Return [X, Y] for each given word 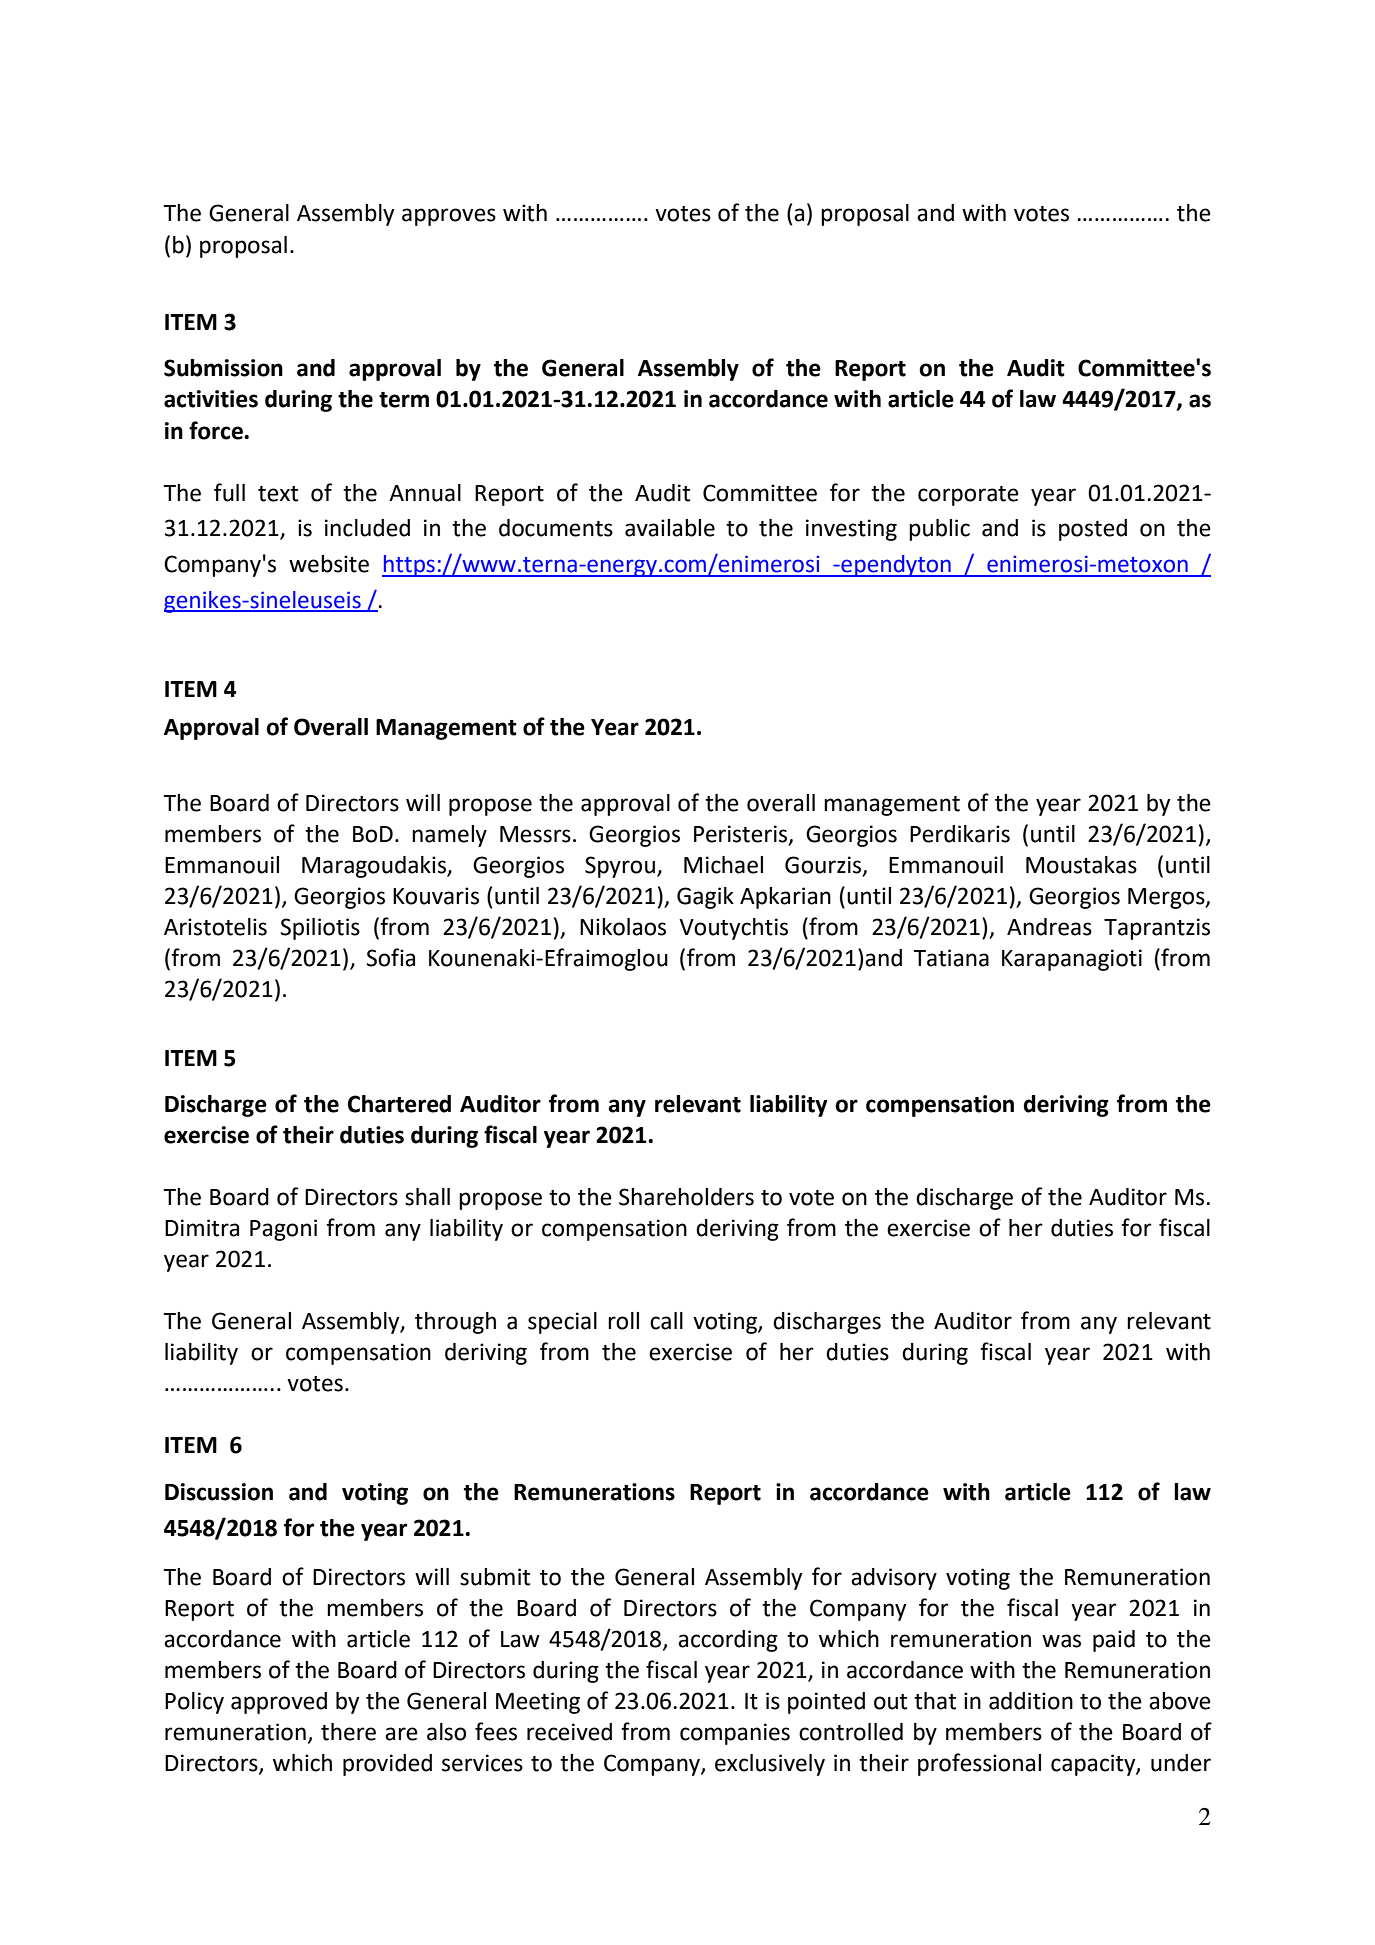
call [666, 1321]
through [455, 1323]
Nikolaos [623, 927]
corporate [968, 496]
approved [279, 1703]
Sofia [391, 957]
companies [735, 1734]
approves [449, 217]
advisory [894, 1579]
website [329, 564]
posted [1093, 530]
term [404, 400]
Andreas [1049, 927]
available [670, 528]
